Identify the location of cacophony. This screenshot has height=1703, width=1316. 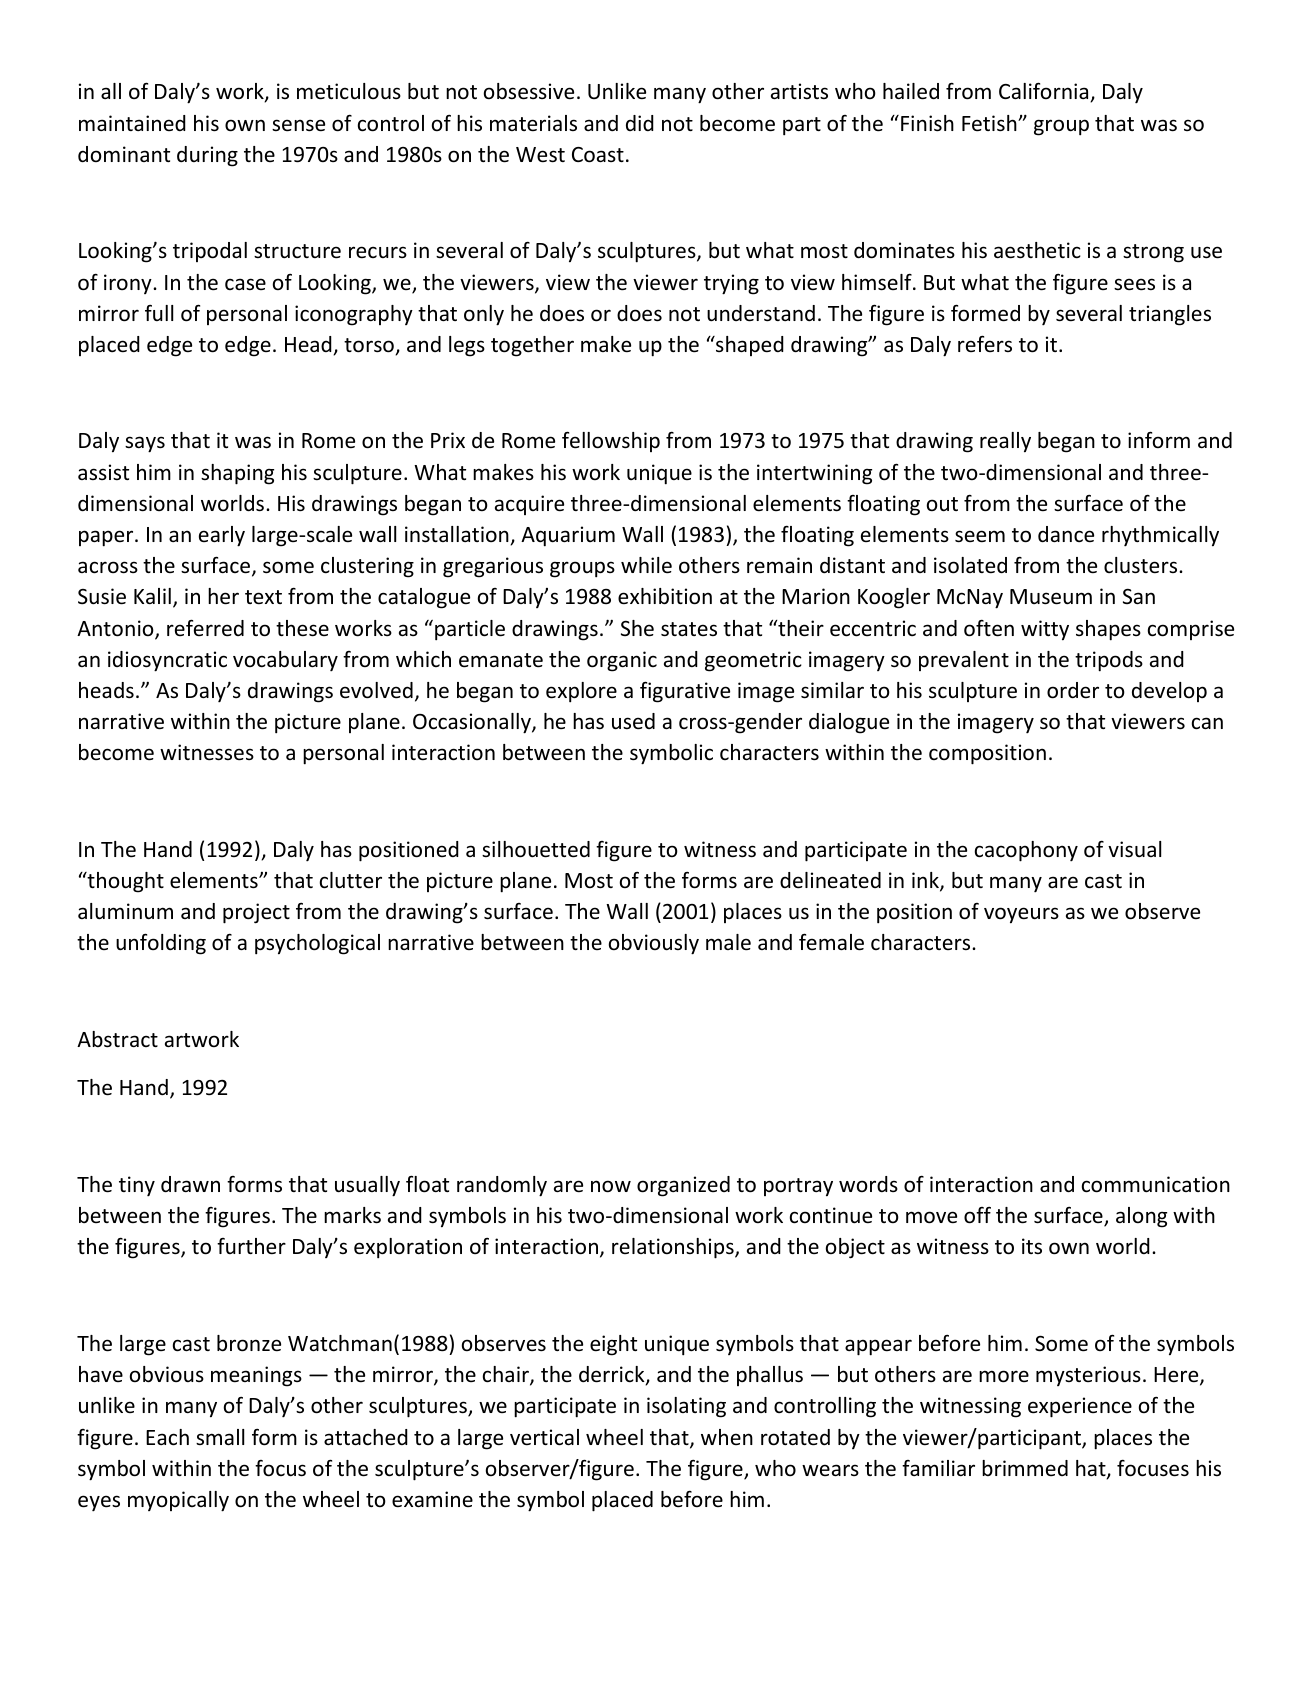
(1026, 851).
